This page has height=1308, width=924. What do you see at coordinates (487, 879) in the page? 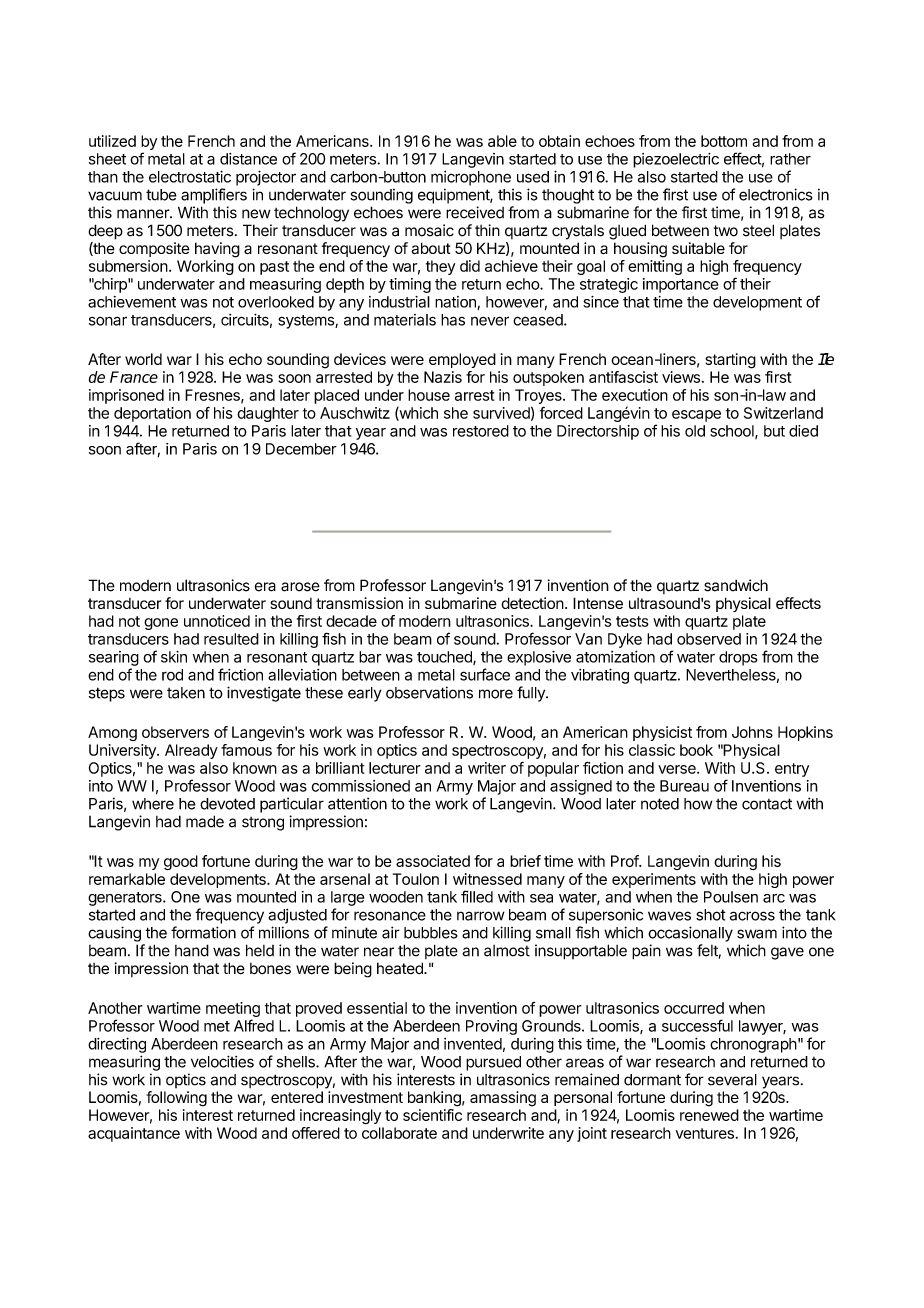
I see `witnessed` at bounding box center [487, 879].
